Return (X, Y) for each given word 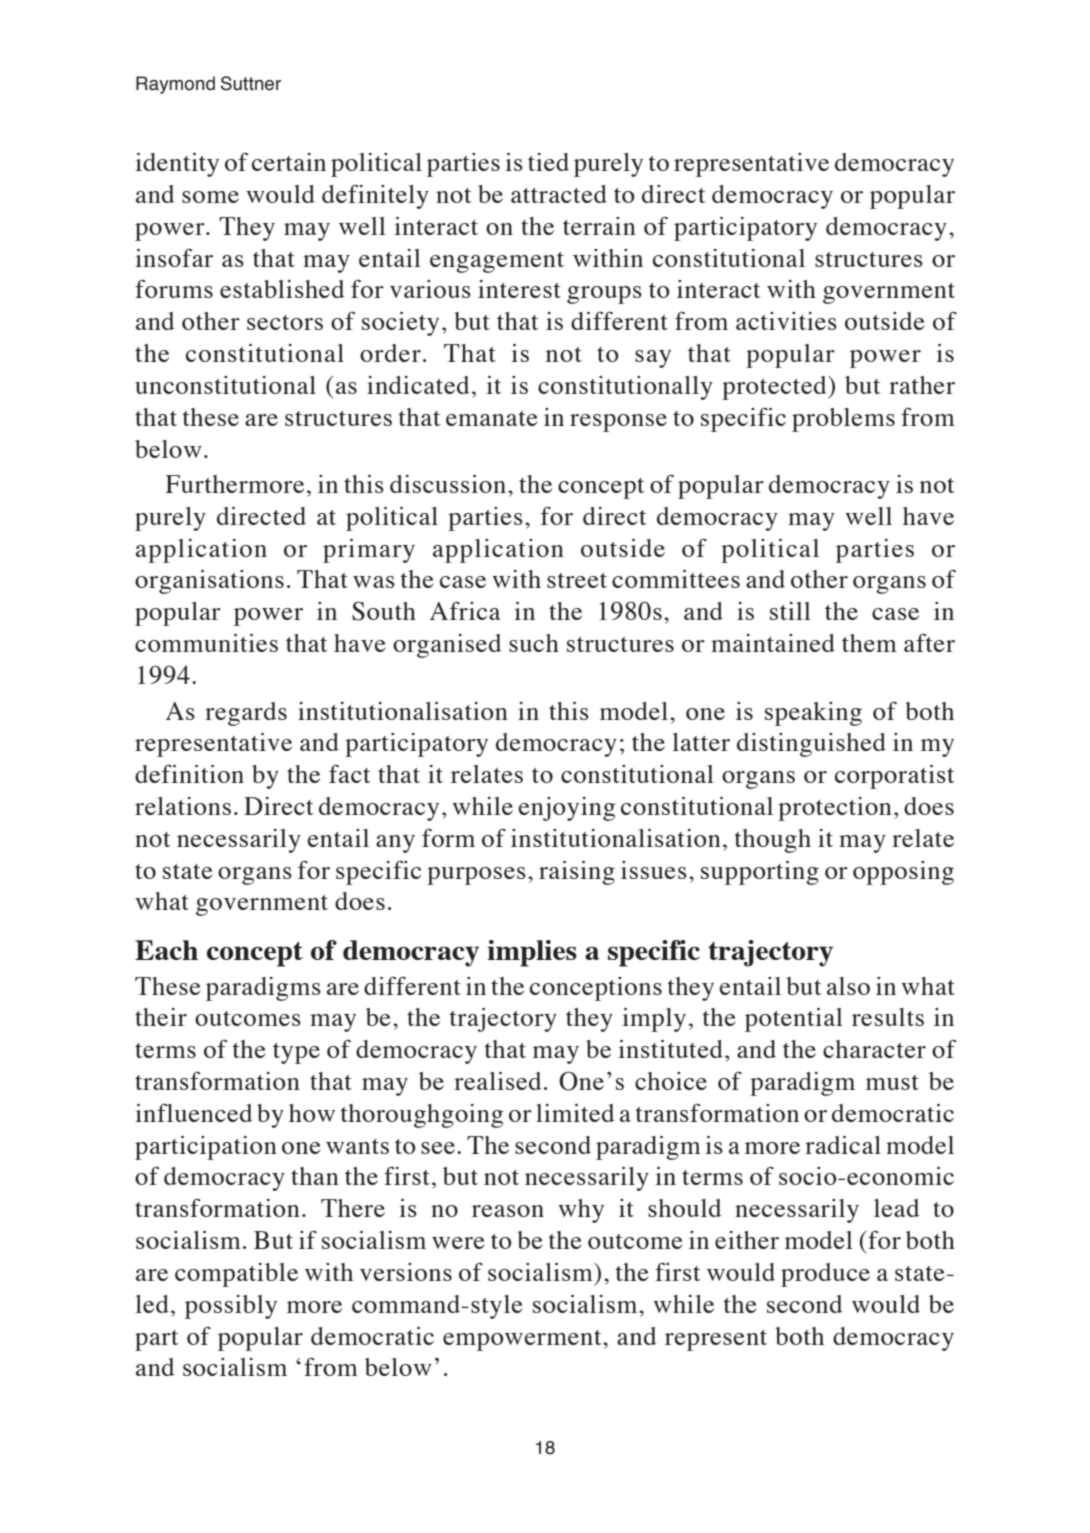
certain (289, 162)
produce (825, 1275)
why (581, 1211)
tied (548, 162)
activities (786, 321)
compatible (236, 1275)
